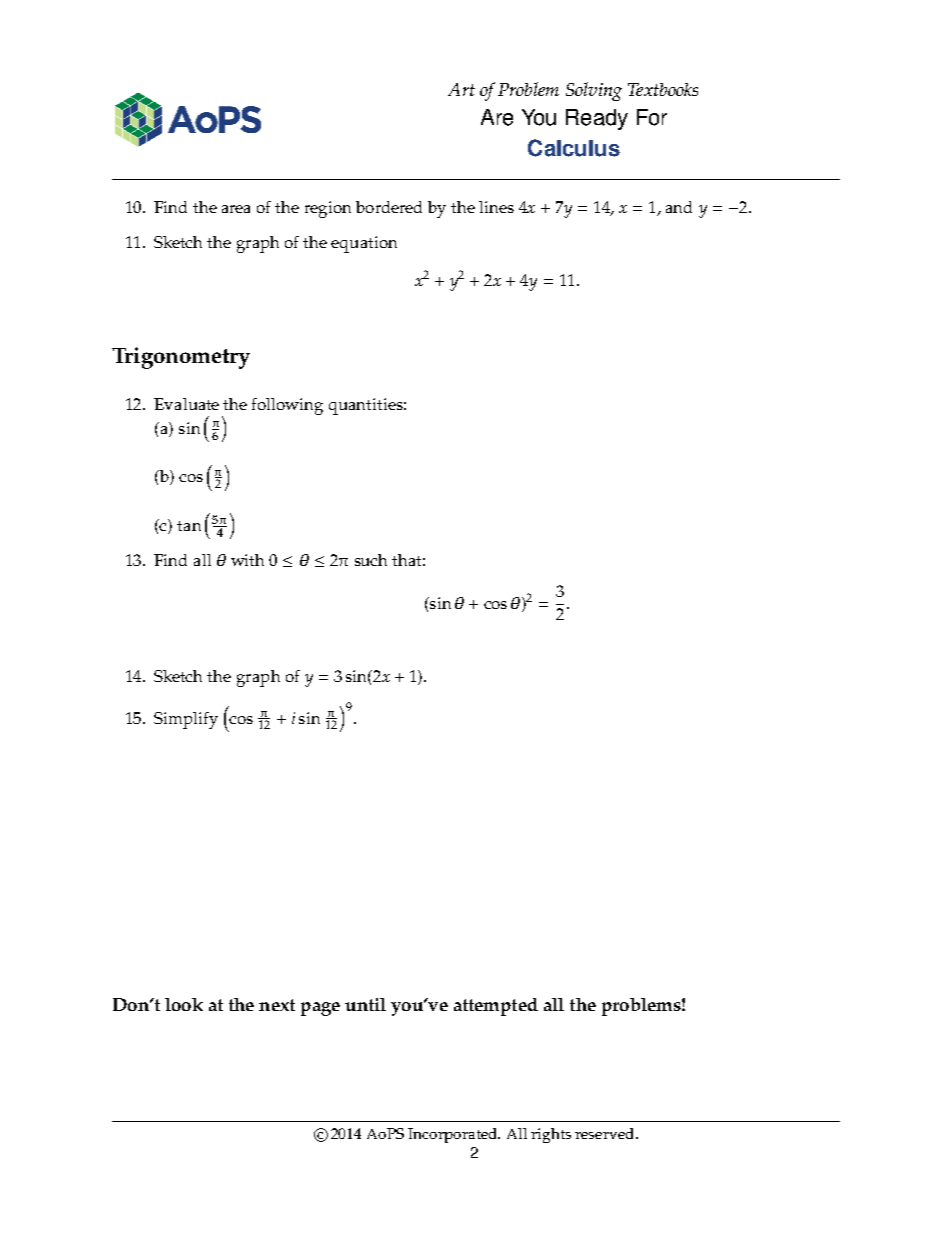 Image resolution: width=952 pixels, height=1233 pixels. Describe the element at coordinates (461, 89) in the screenshot. I see `Art` at that location.
